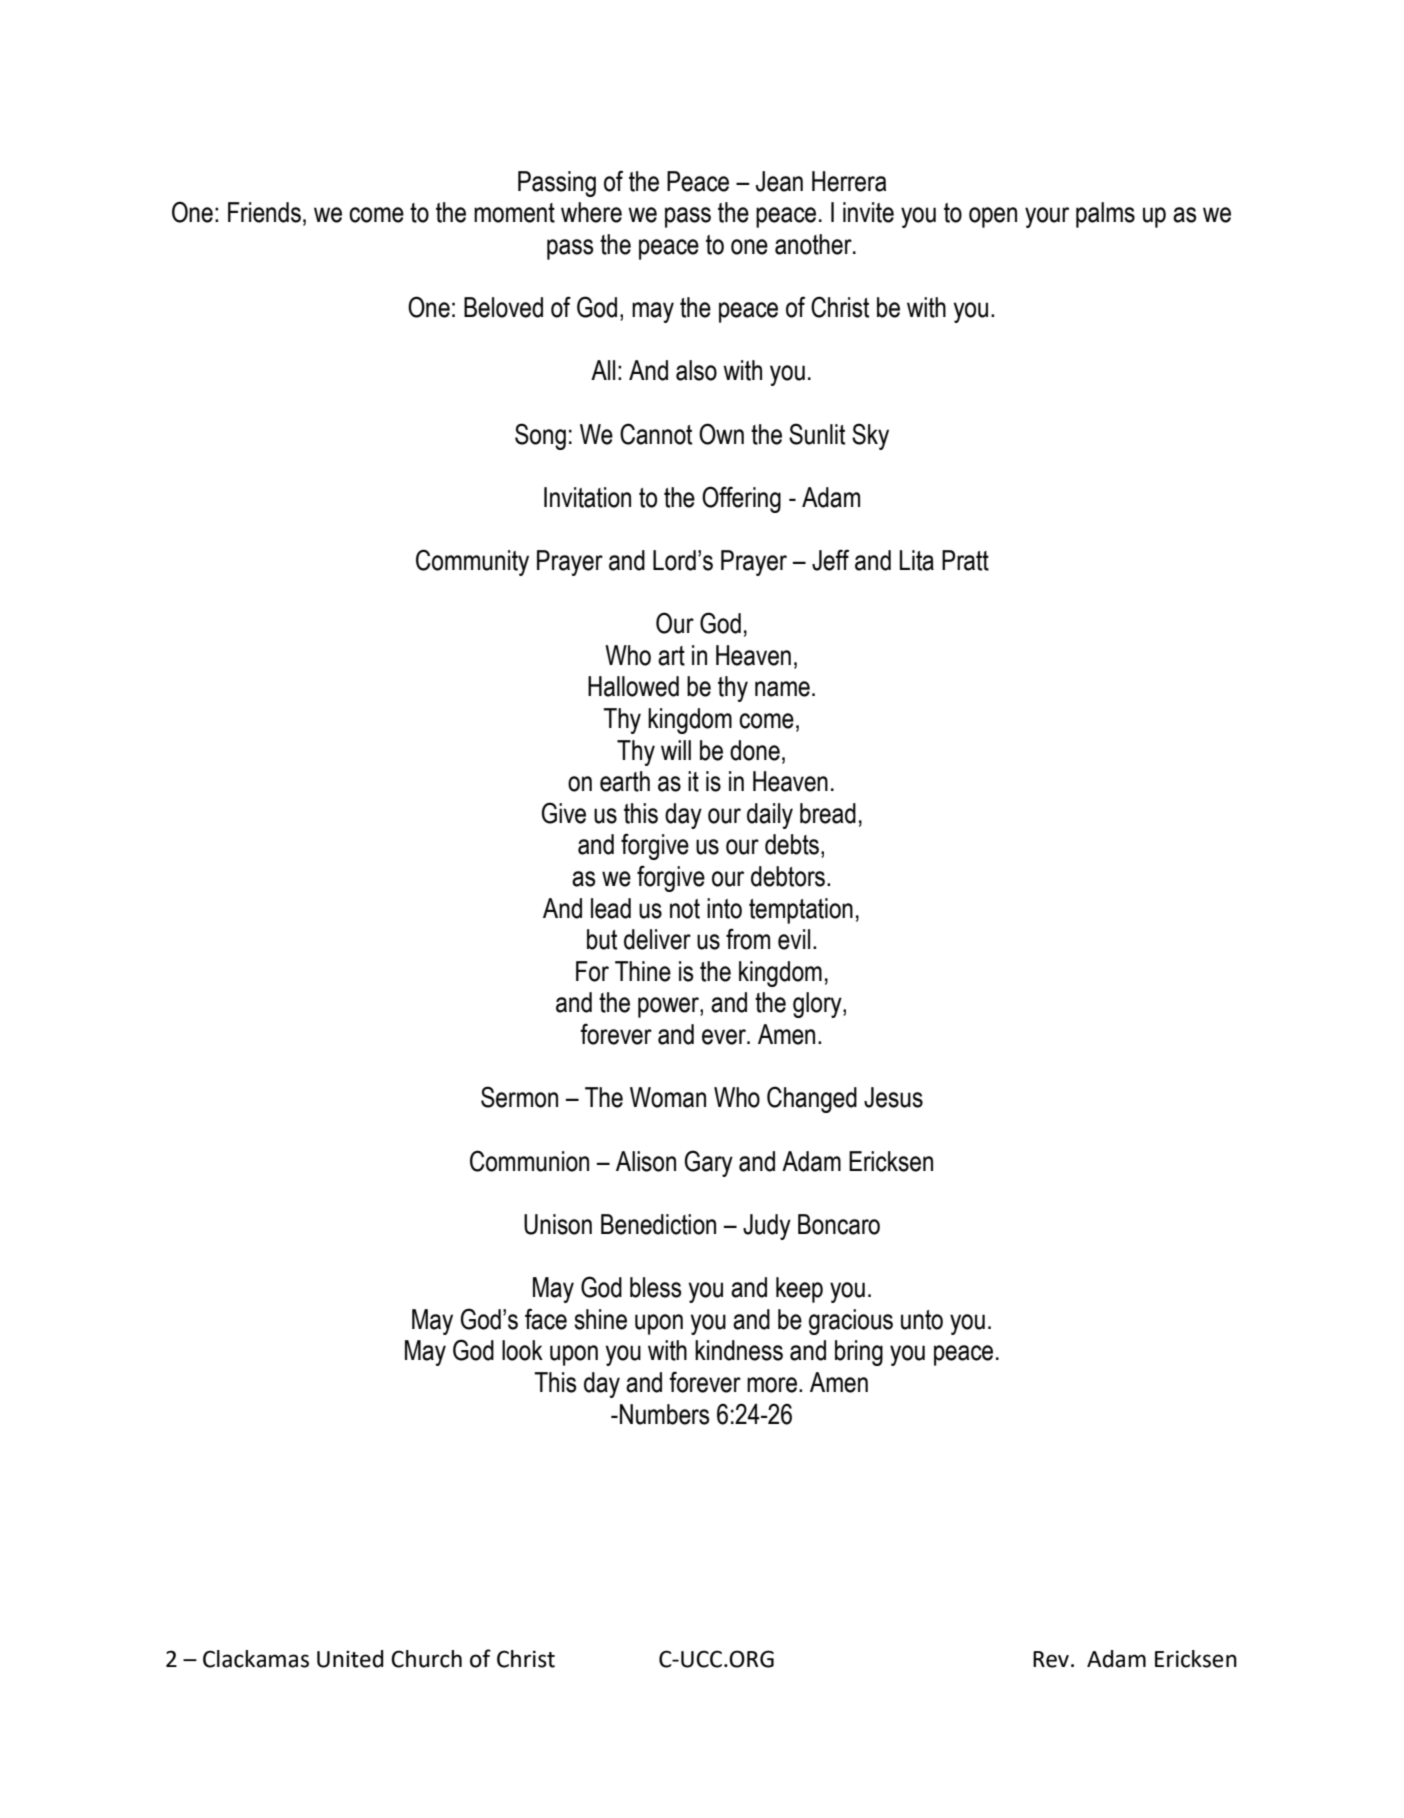  What do you see at coordinates (472, 562) in the screenshot?
I see `Community` at bounding box center [472, 562].
